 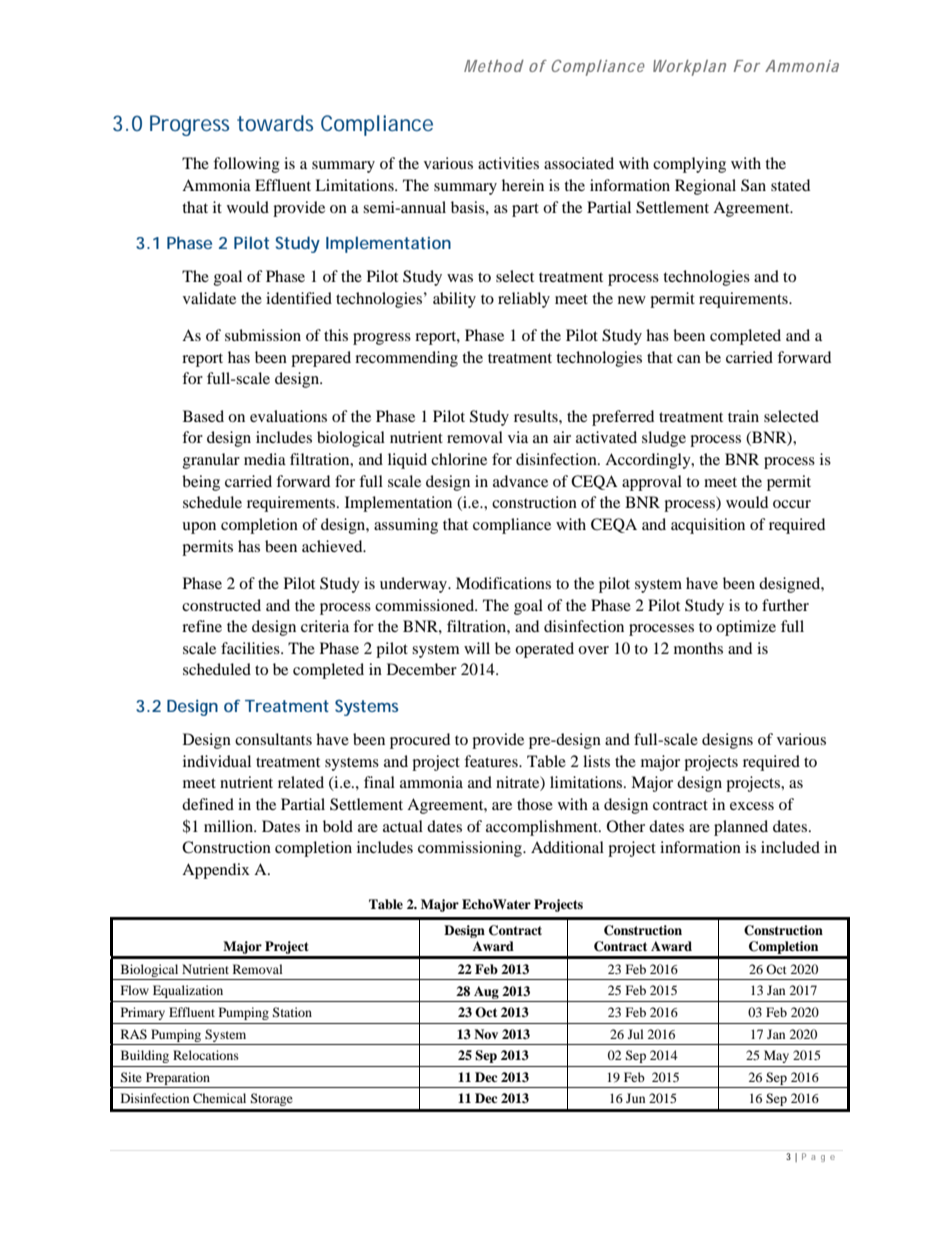 I want to click on optimize, so click(x=746, y=628).
